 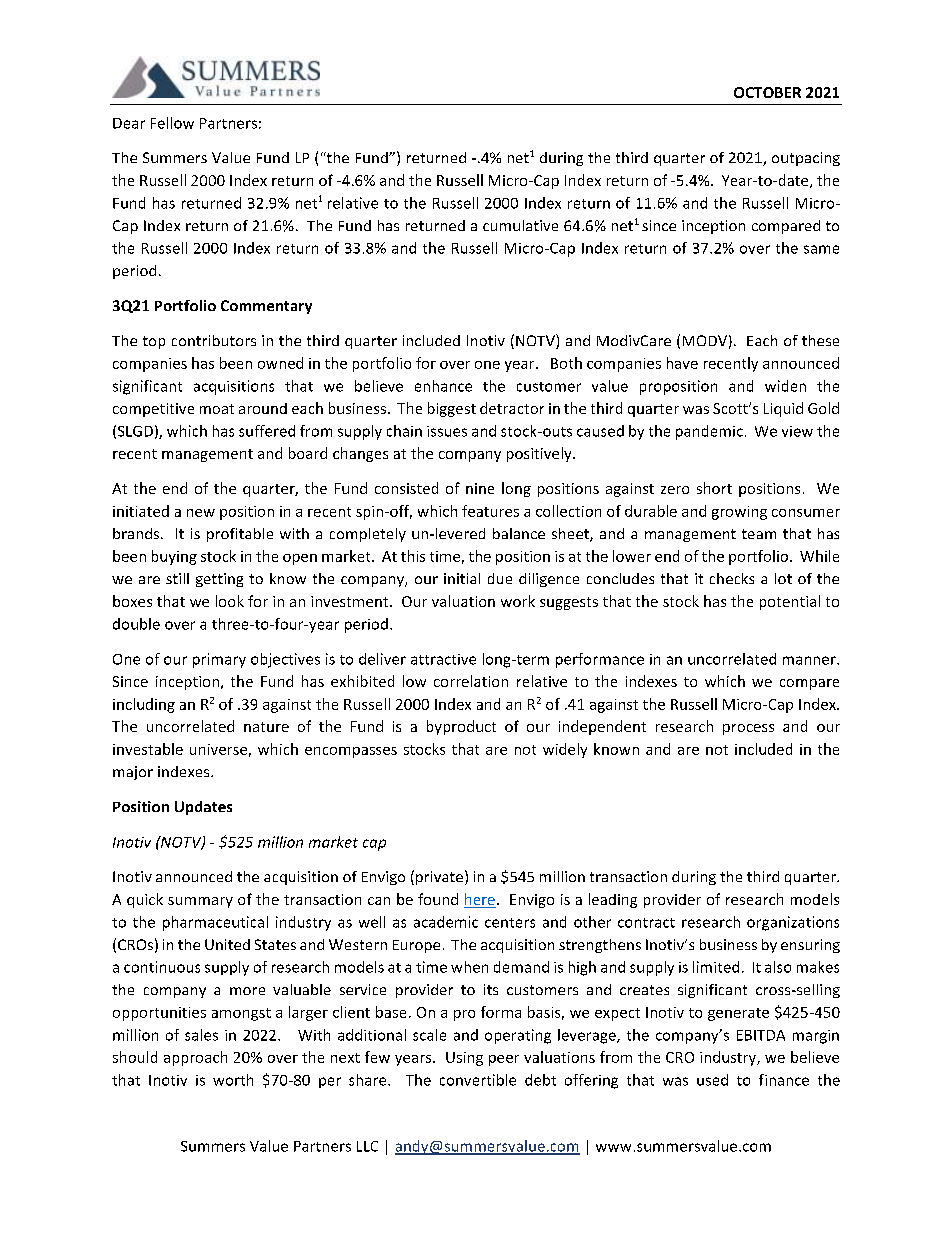 What do you see at coordinates (709, 432) in the page?
I see `pandemic` at bounding box center [709, 432].
